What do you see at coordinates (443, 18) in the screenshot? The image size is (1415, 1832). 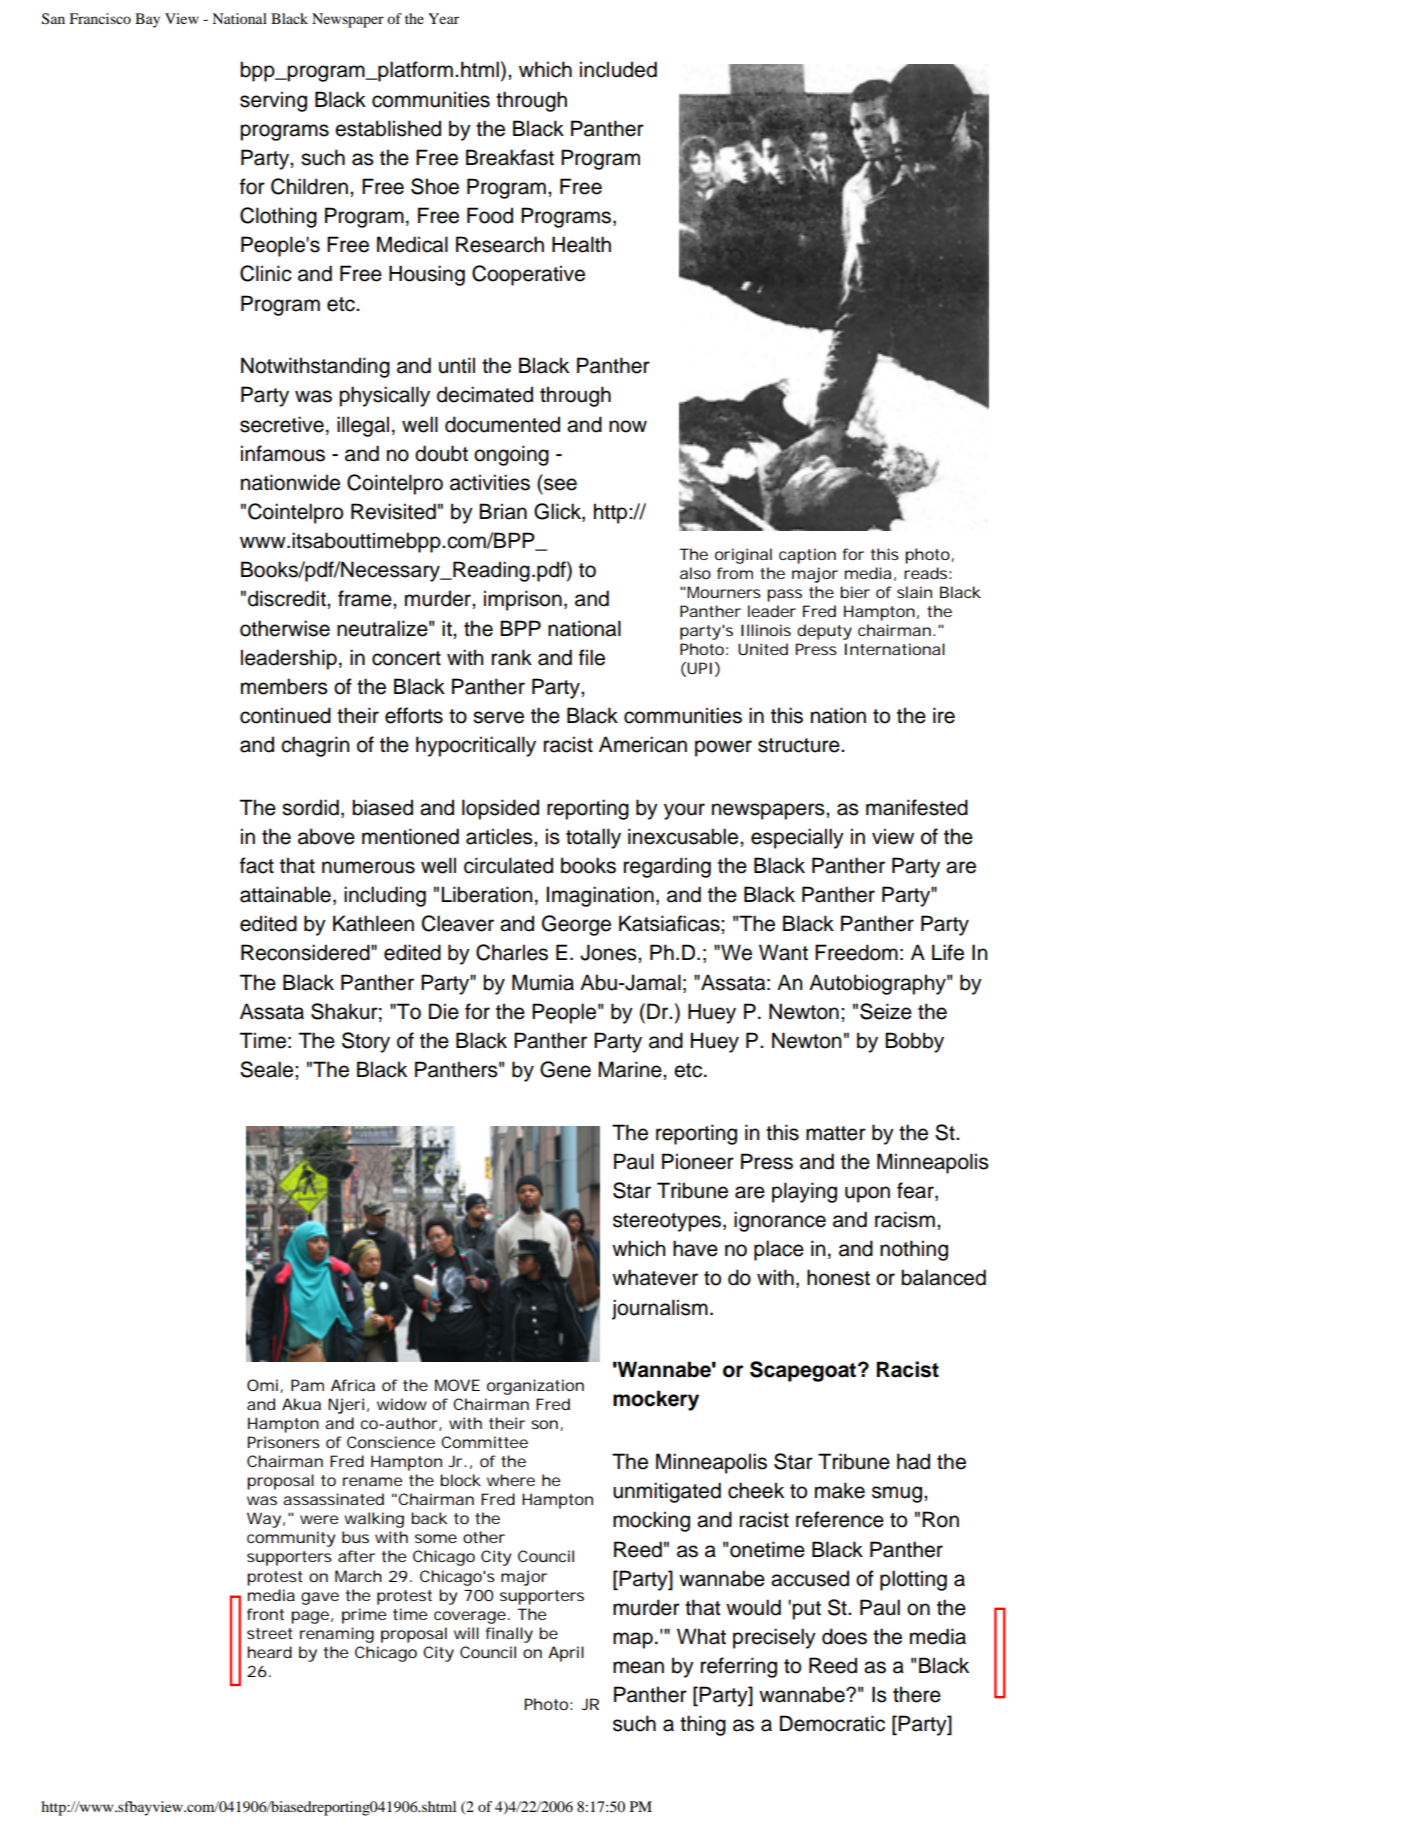 I see `Year` at bounding box center [443, 18].
